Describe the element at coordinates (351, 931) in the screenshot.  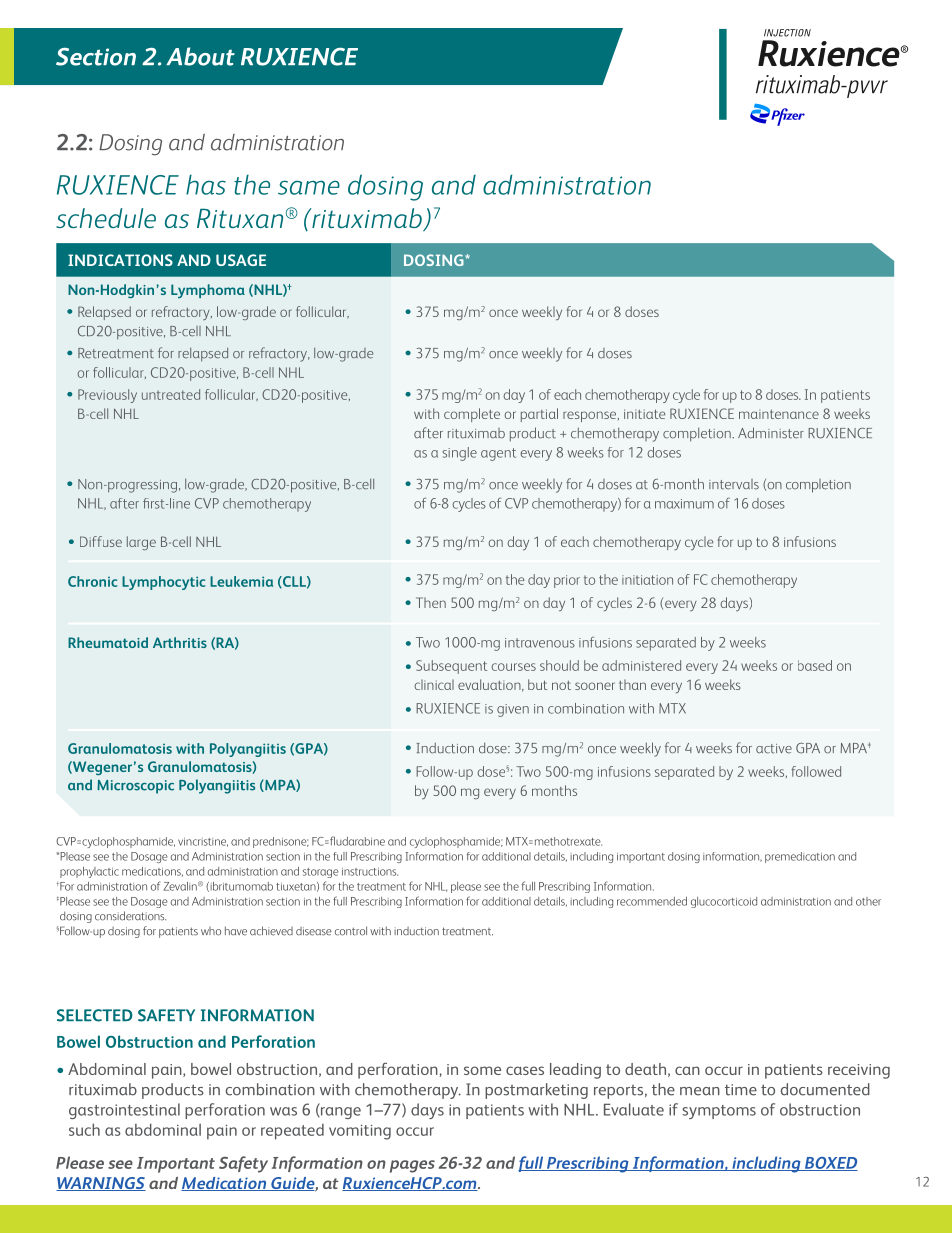
I see `control` at that location.
